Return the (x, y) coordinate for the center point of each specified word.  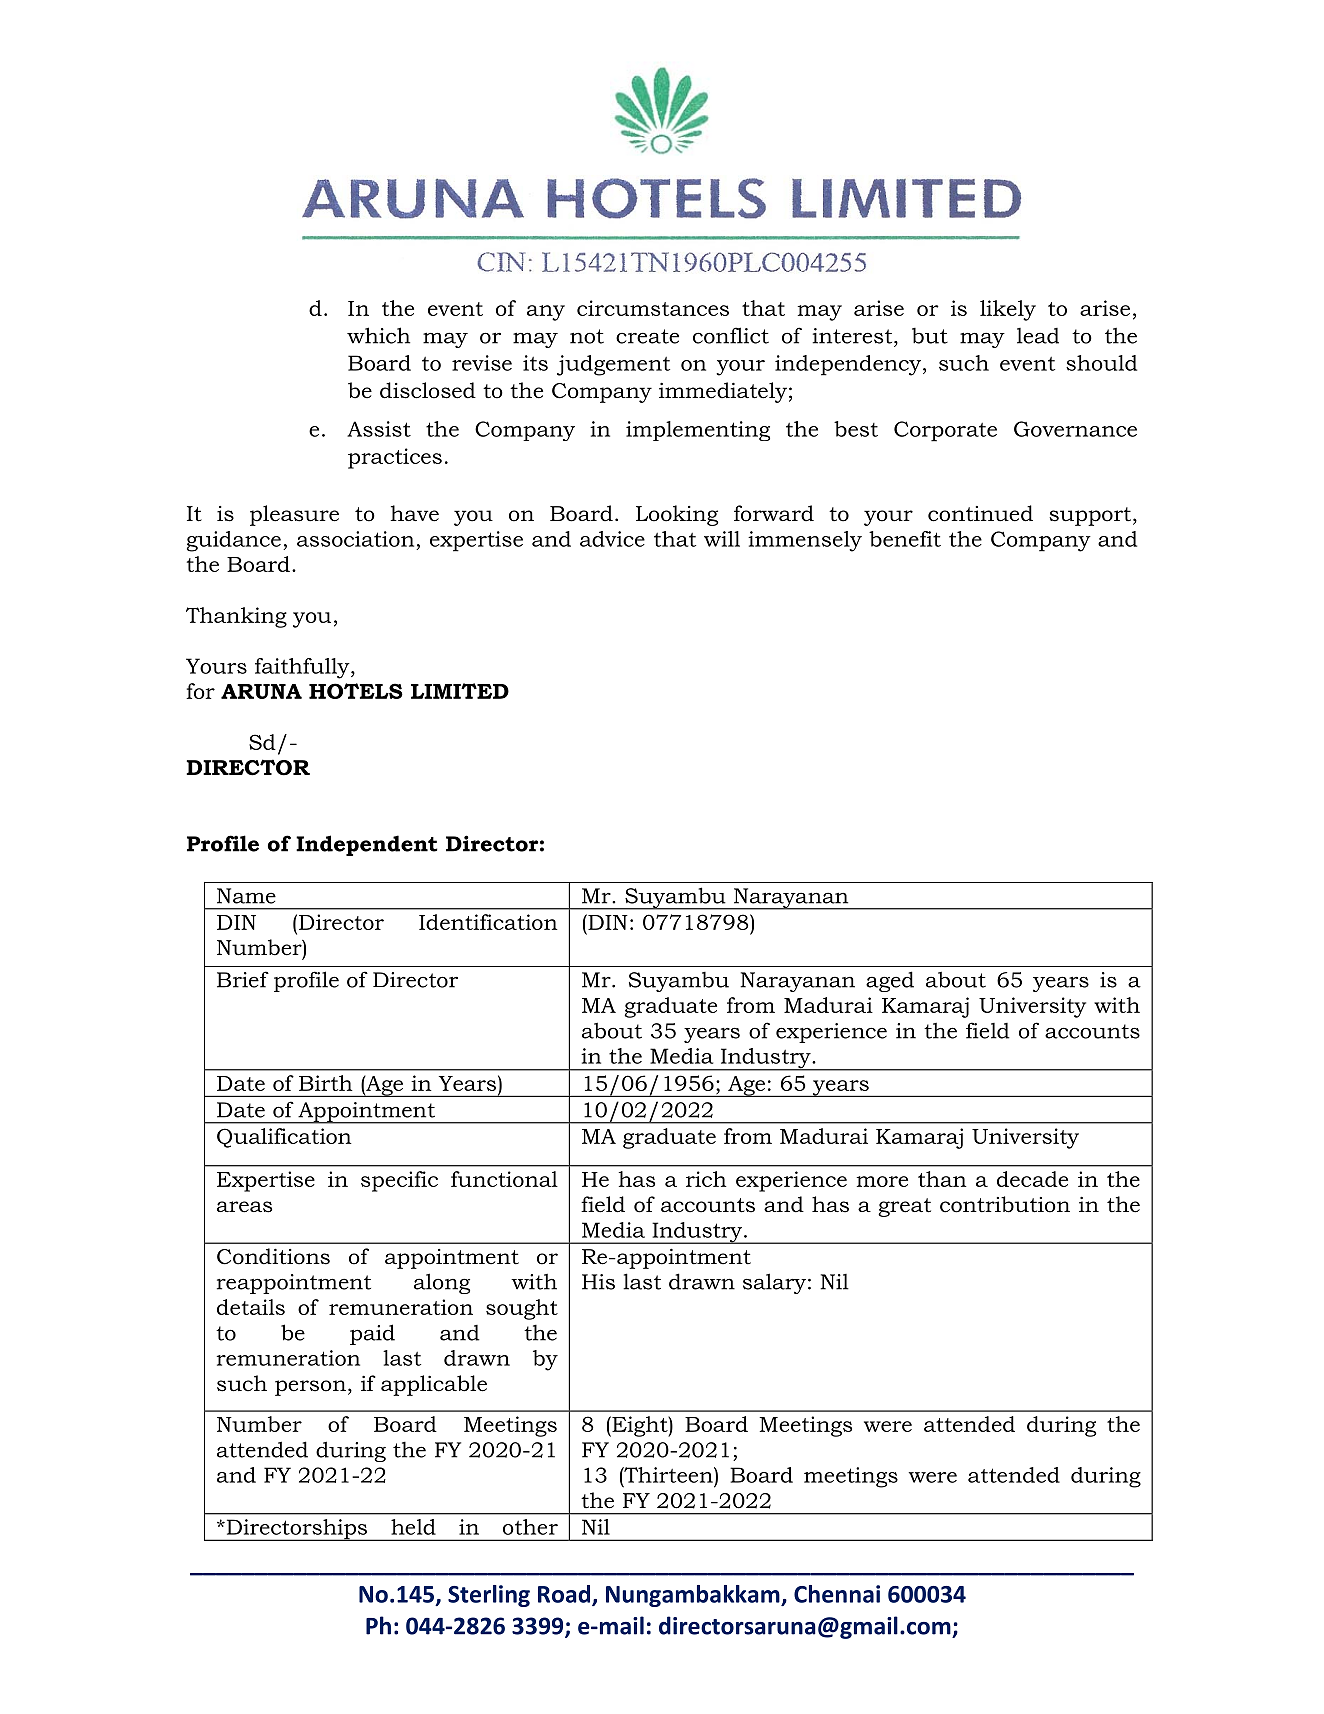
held (413, 1527)
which (378, 335)
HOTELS (356, 691)
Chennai (837, 1594)
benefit (905, 539)
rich (706, 1179)
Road (565, 1595)
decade (1032, 1179)
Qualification (284, 1138)
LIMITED (460, 691)
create (647, 336)
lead (1038, 336)
